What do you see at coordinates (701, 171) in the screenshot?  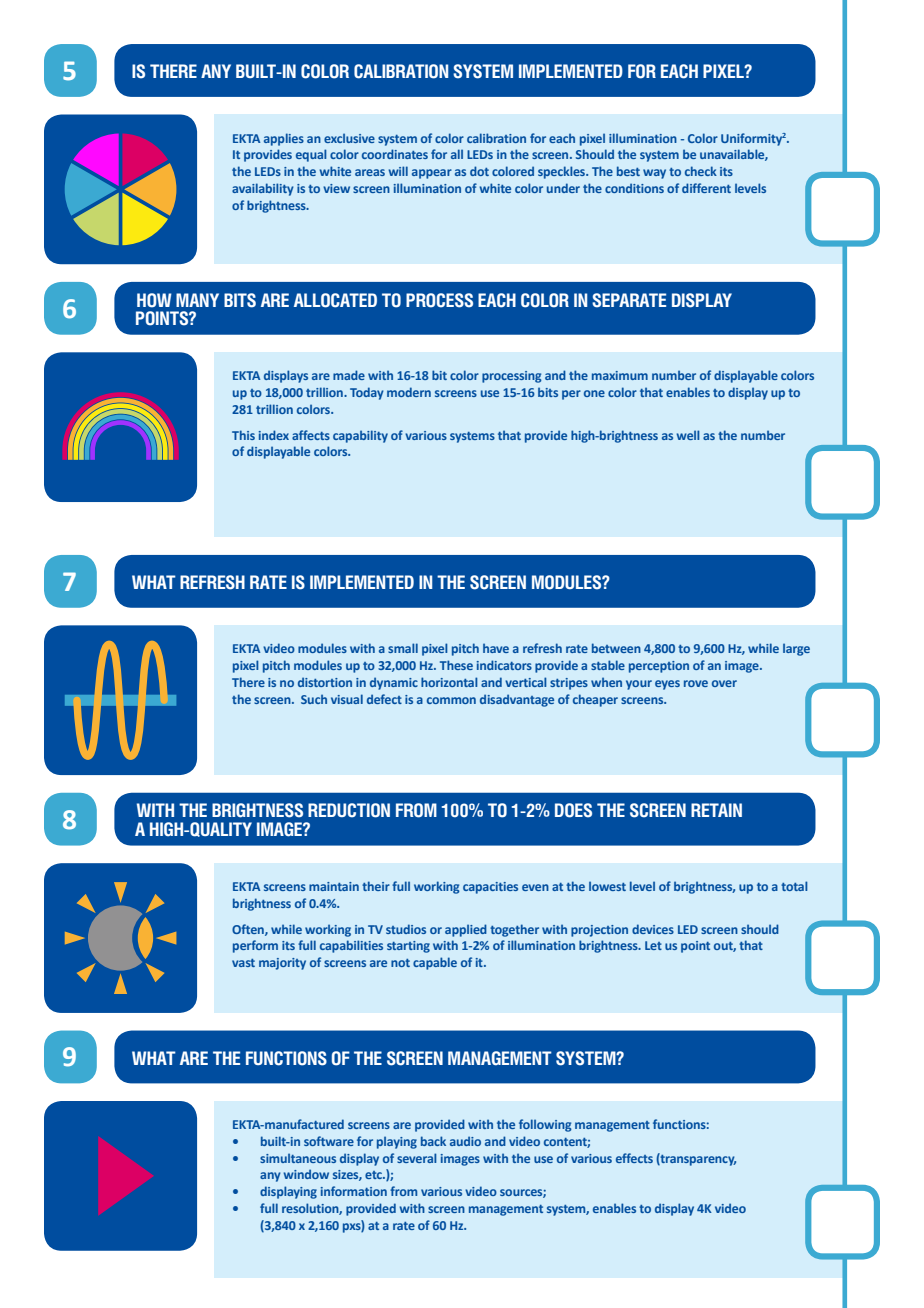 I see `check` at bounding box center [701, 171].
